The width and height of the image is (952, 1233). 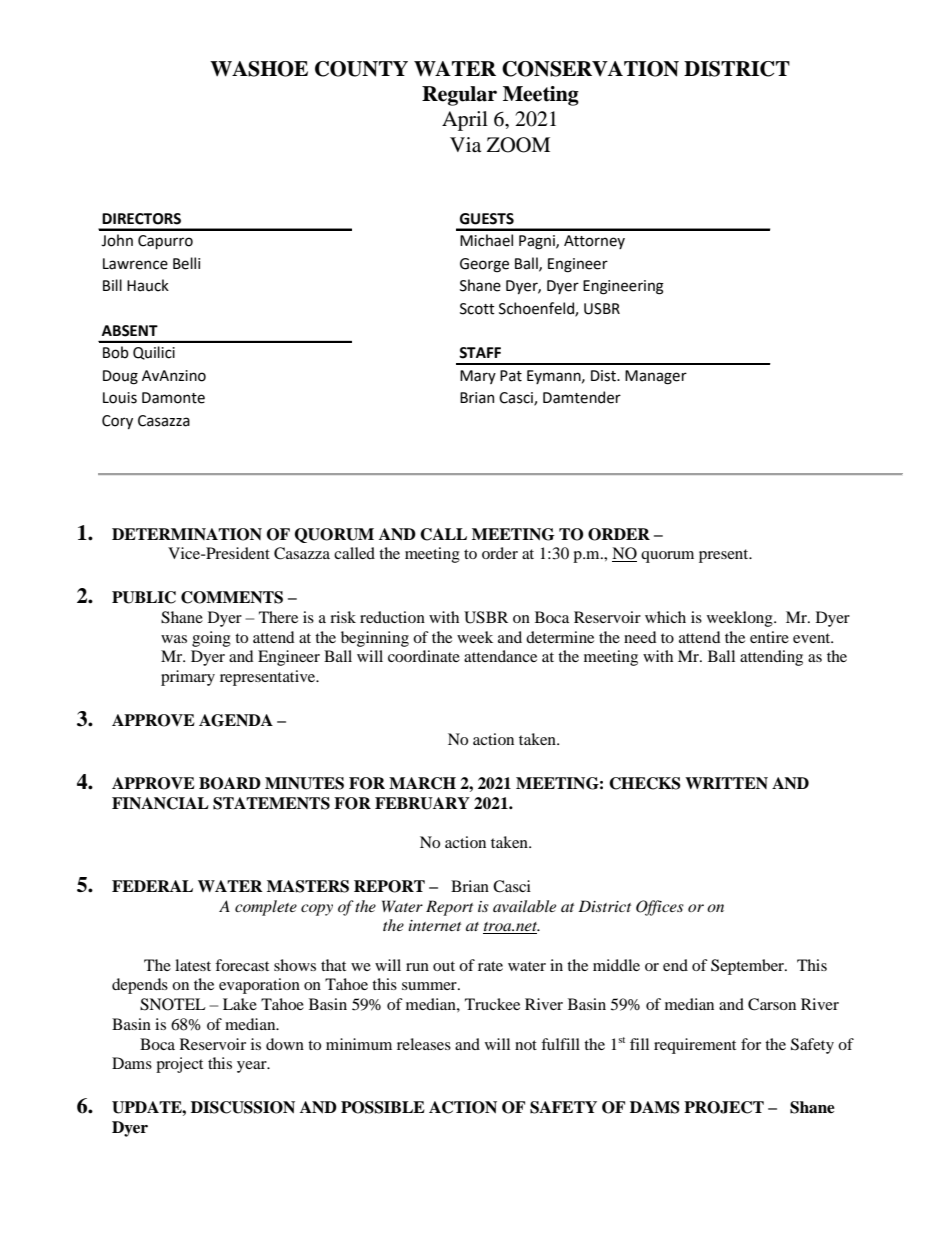 I want to click on ABSENT, so click(x=130, y=331).
